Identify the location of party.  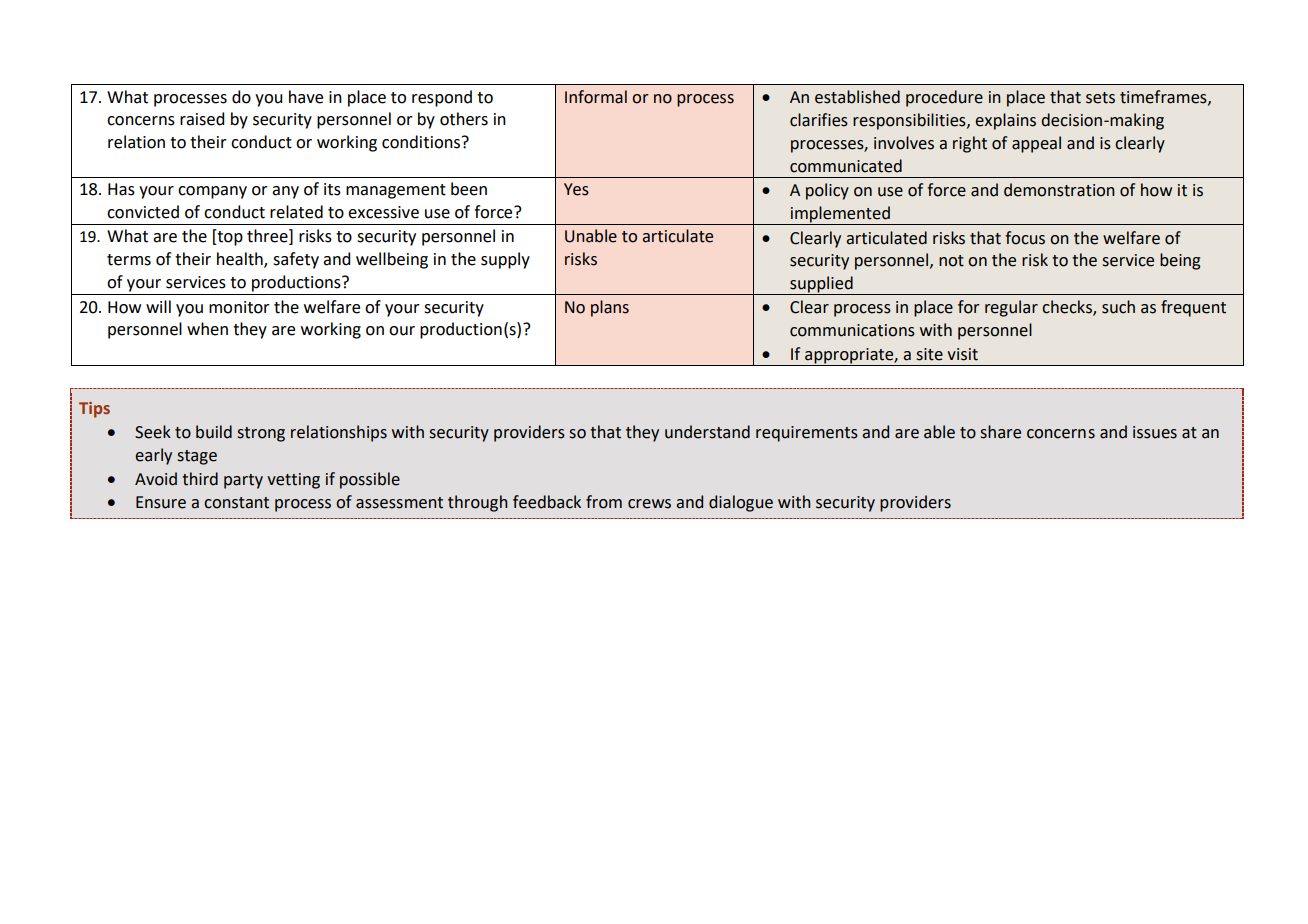
(243, 481).
